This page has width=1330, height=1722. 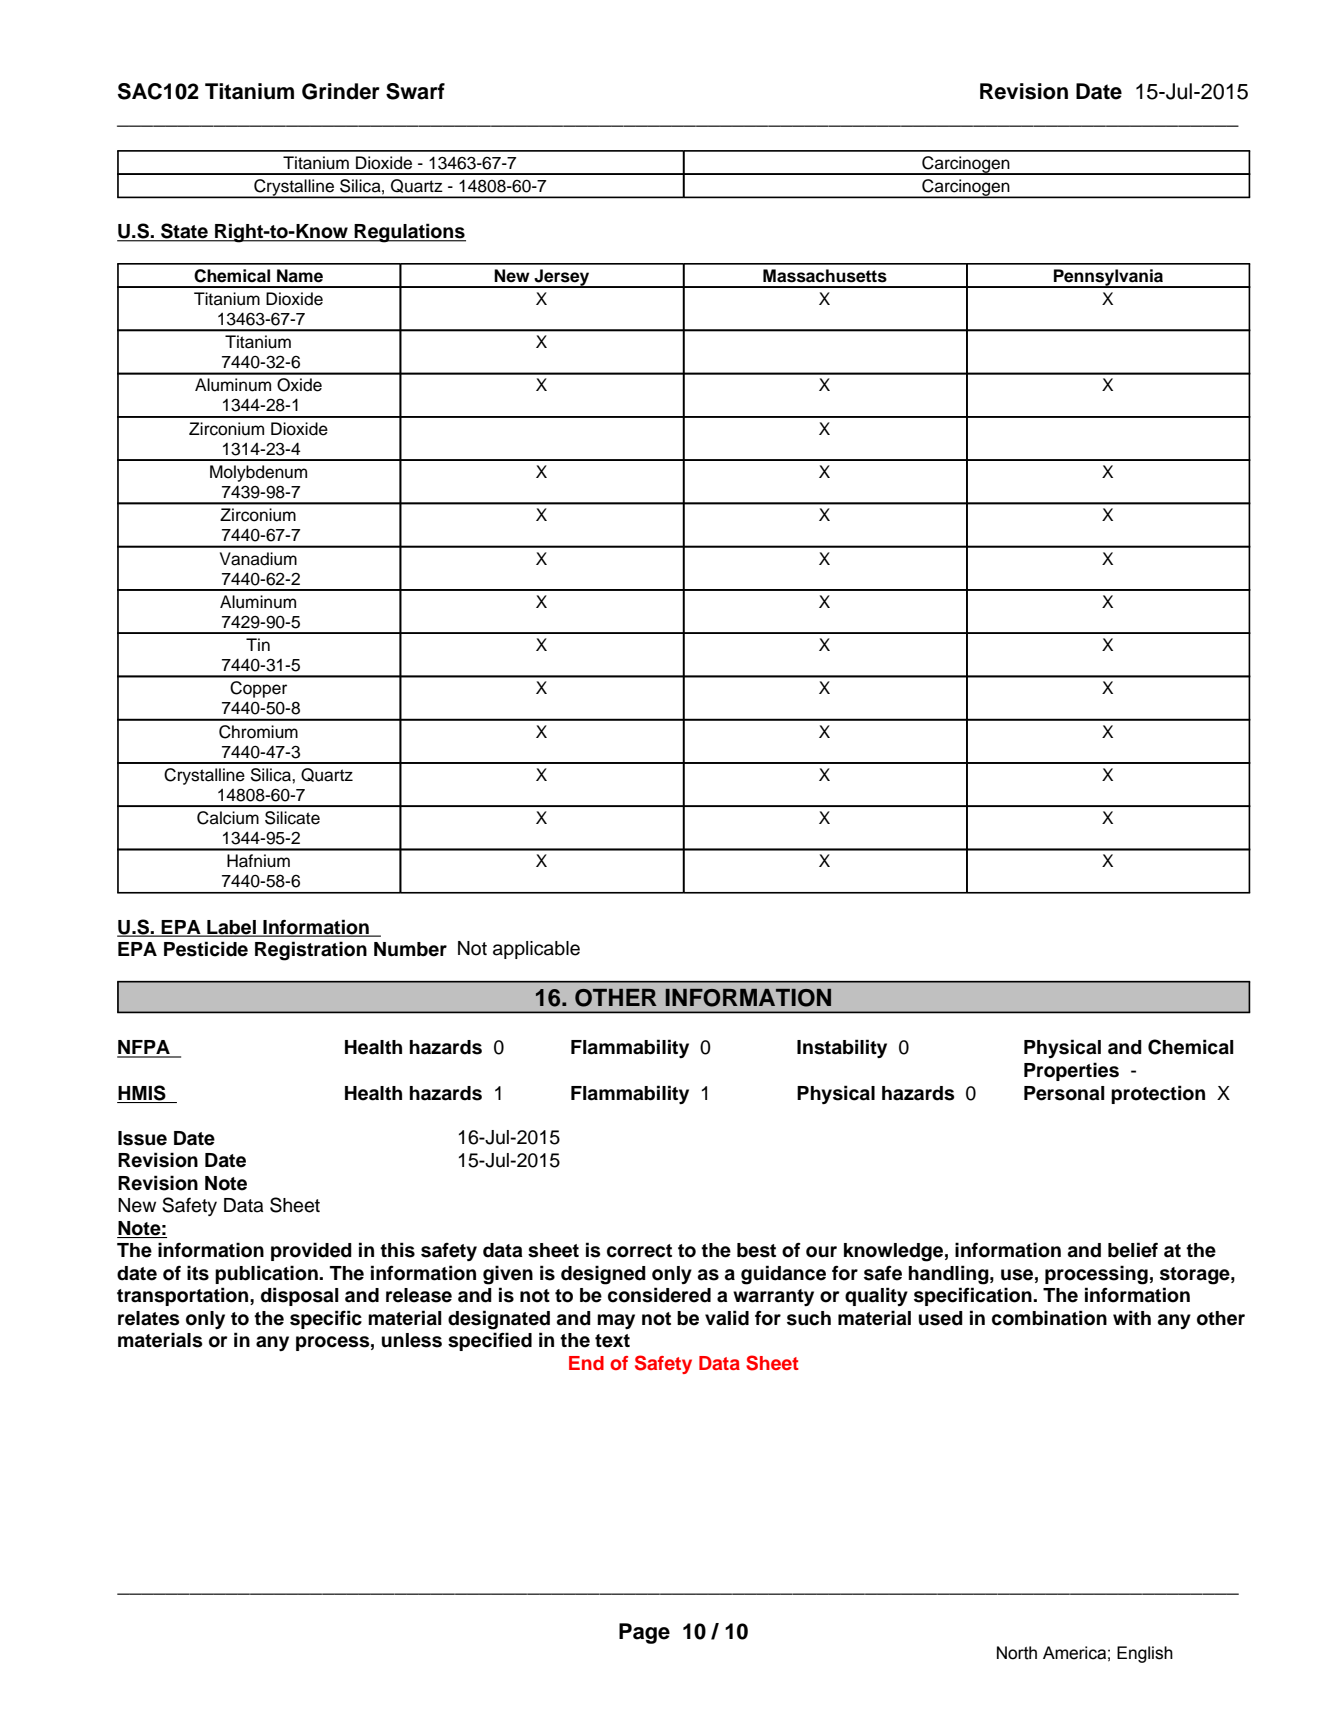 What do you see at coordinates (1109, 278) in the page?
I see `Pennsylvania` at bounding box center [1109, 278].
